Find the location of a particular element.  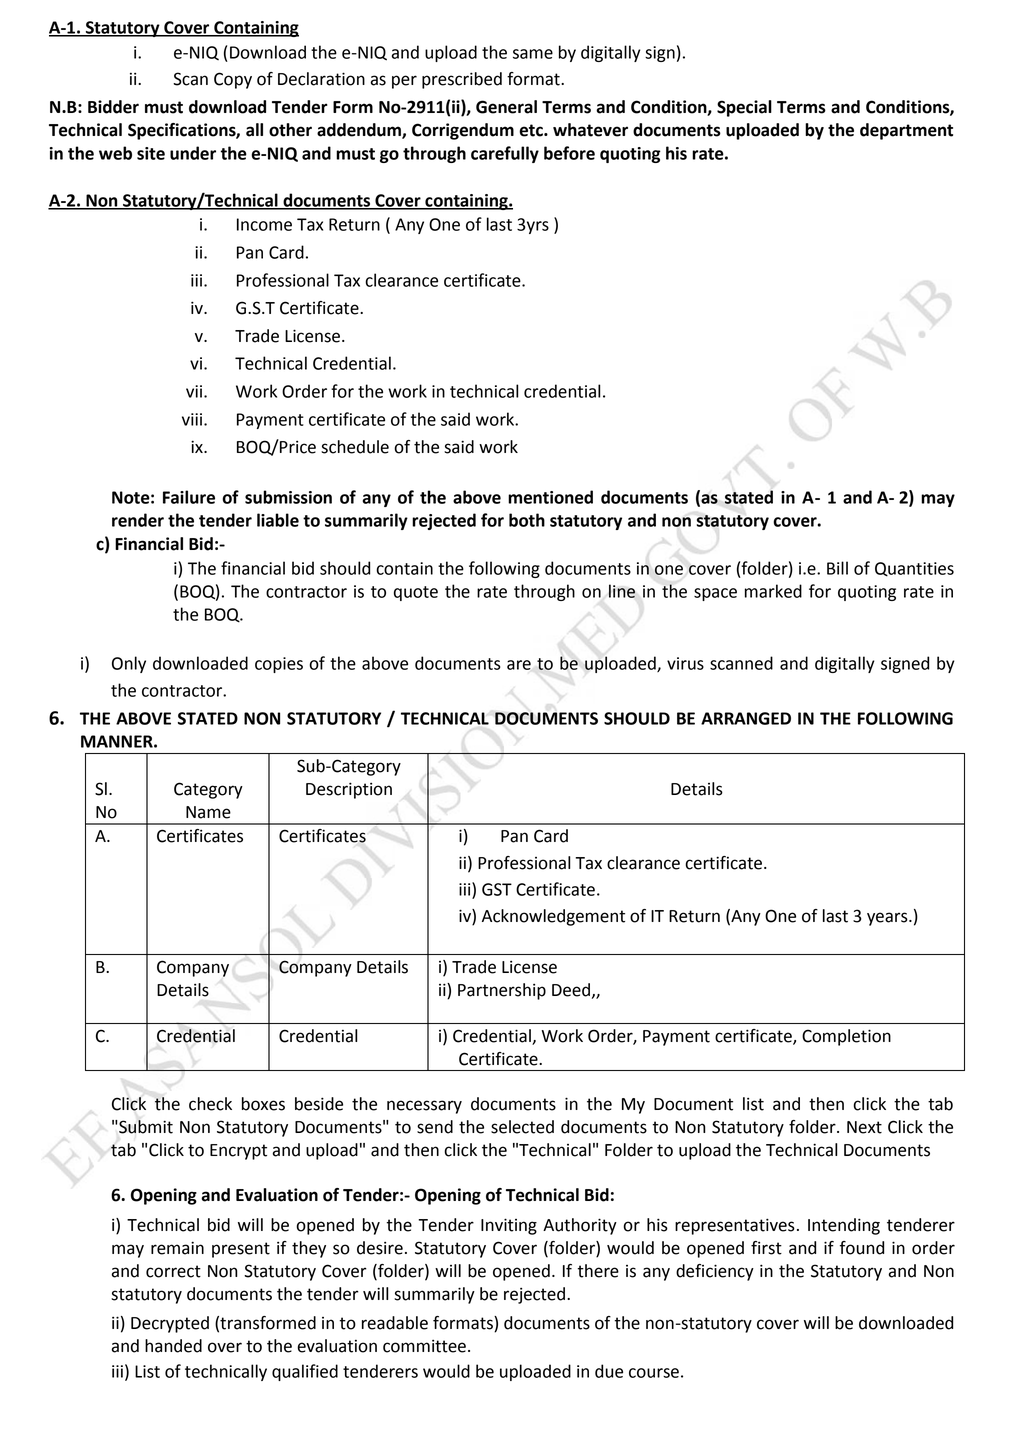

Special is located at coordinates (744, 108).
